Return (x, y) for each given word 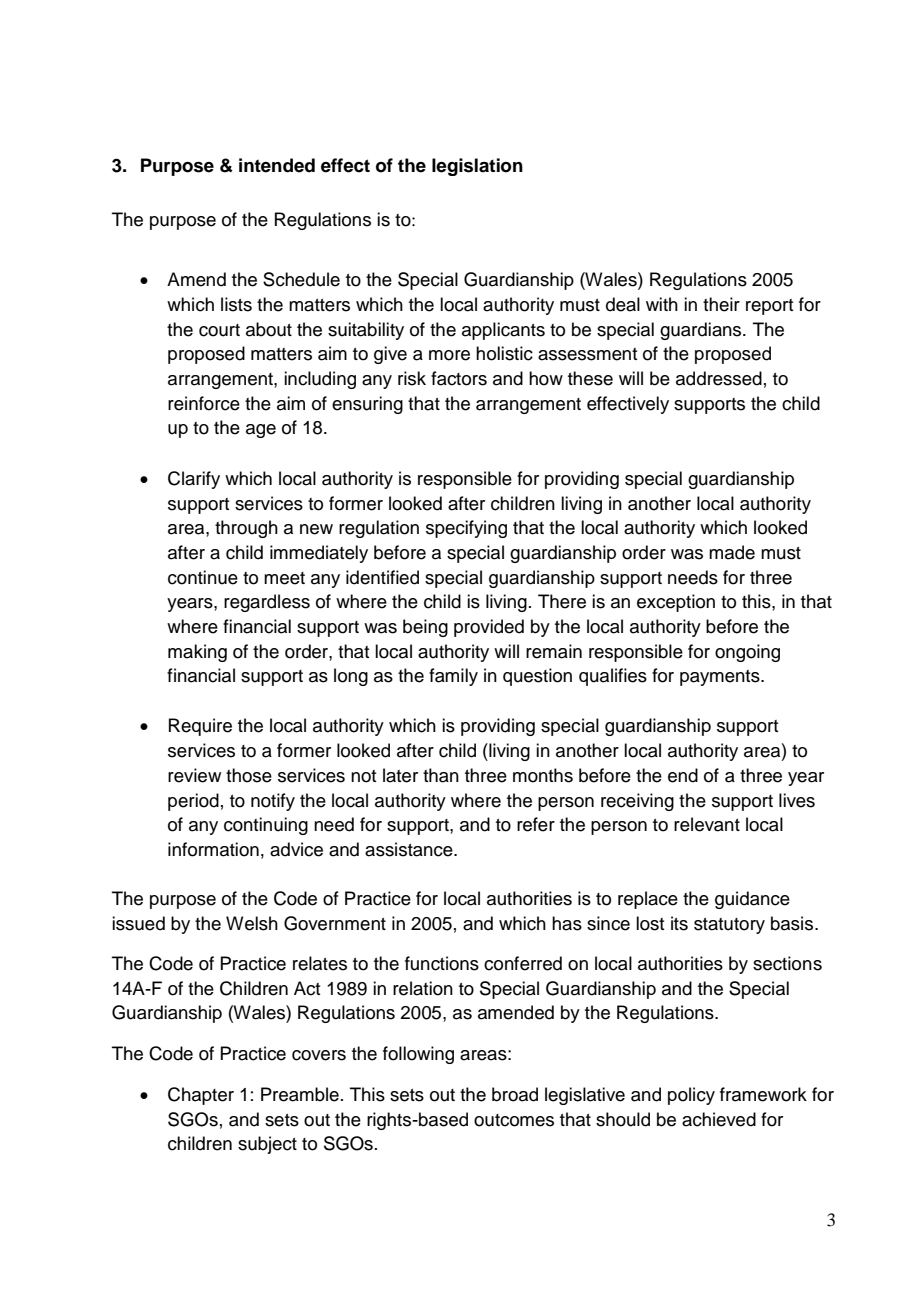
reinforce (204, 403)
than (441, 775)
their (721, 304)
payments (721, 678)
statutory (729, 926)
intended (277, 165)
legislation (477, 167)
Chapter (201, 1096)
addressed (719, 378)
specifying (466, 529)
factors (459, 378)
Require (200, 727)
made (732, 552)
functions (442, 963)
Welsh (252, 923)
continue (203, 577)
